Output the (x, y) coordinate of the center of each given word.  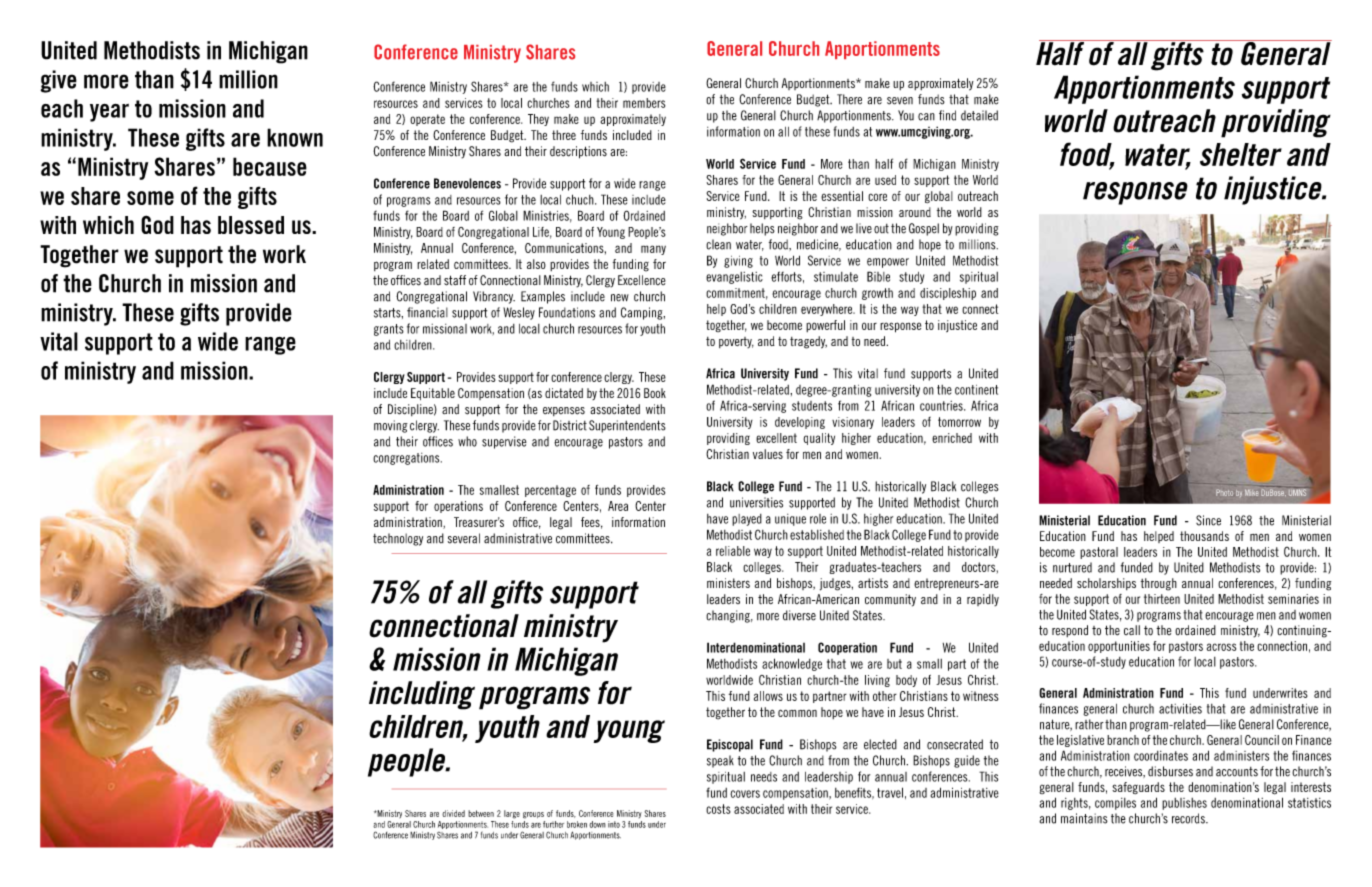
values (768, 454)
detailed (979, 115)
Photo (1224, 492)
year (109, 113)
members (644, 103)
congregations (407, 459)
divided (453, 813)
